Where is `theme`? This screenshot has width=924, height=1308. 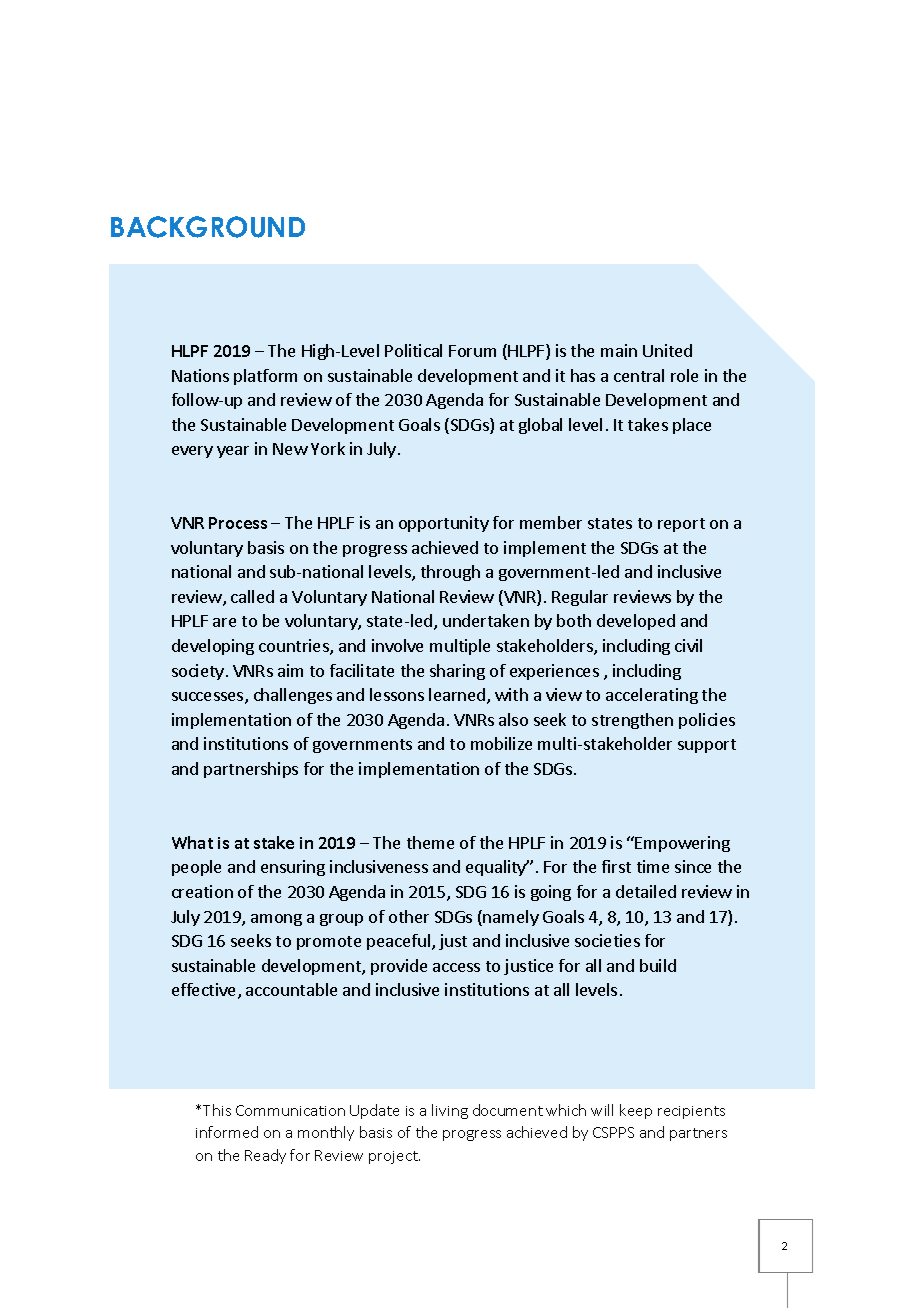 theme is located at coordinates (430, 842).
